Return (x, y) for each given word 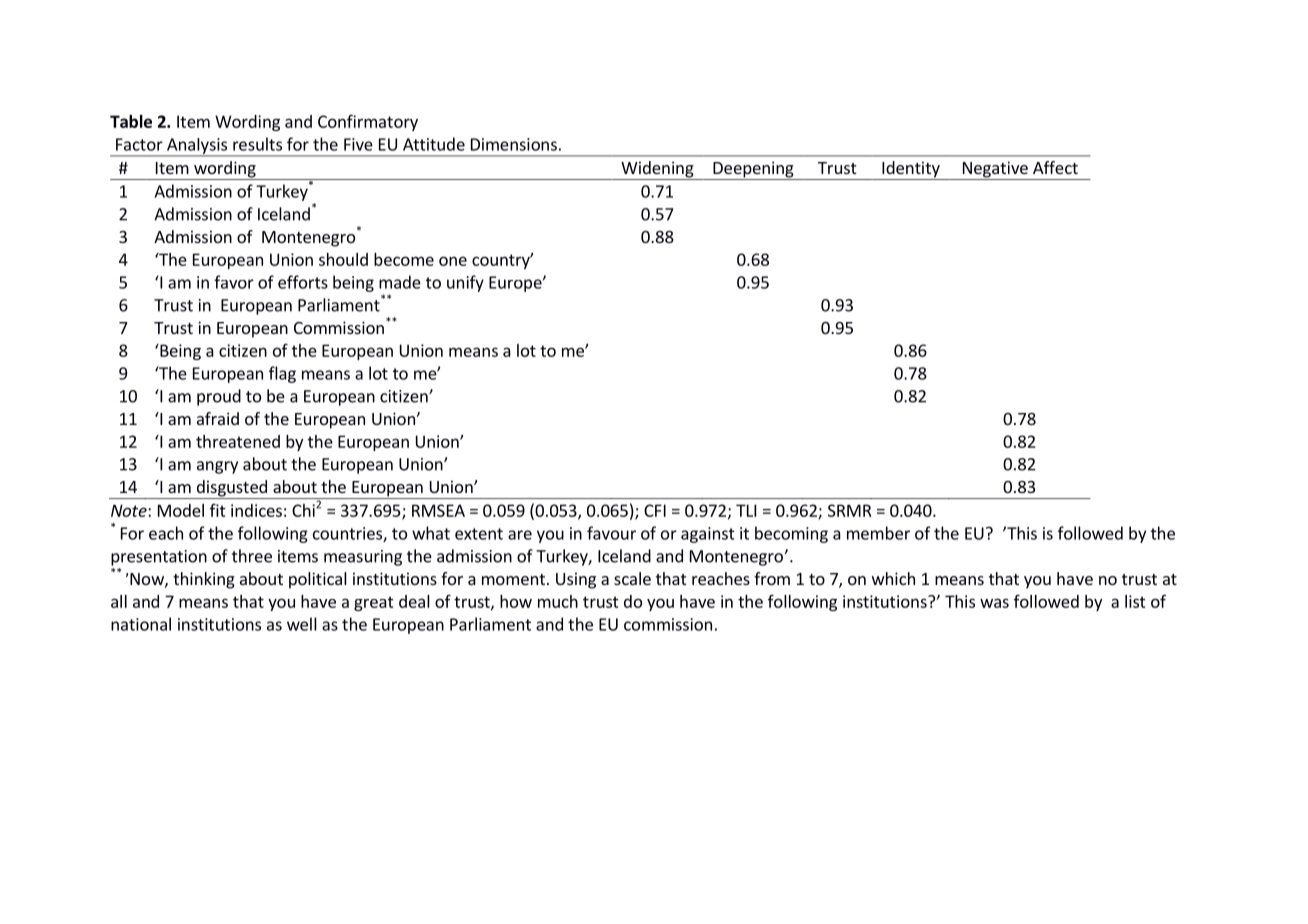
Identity (911, 170)
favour (611, 533)
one (453, 261)
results (257, 144)
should (343, 259)
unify (465, 283)
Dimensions (514, 144)
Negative (995, 170)
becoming (791, 534)
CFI (655, 510)
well (302, 624)
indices (256, 510)
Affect (1055, 167)
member (878, 533)
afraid (218, 418)
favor (234, 282)
